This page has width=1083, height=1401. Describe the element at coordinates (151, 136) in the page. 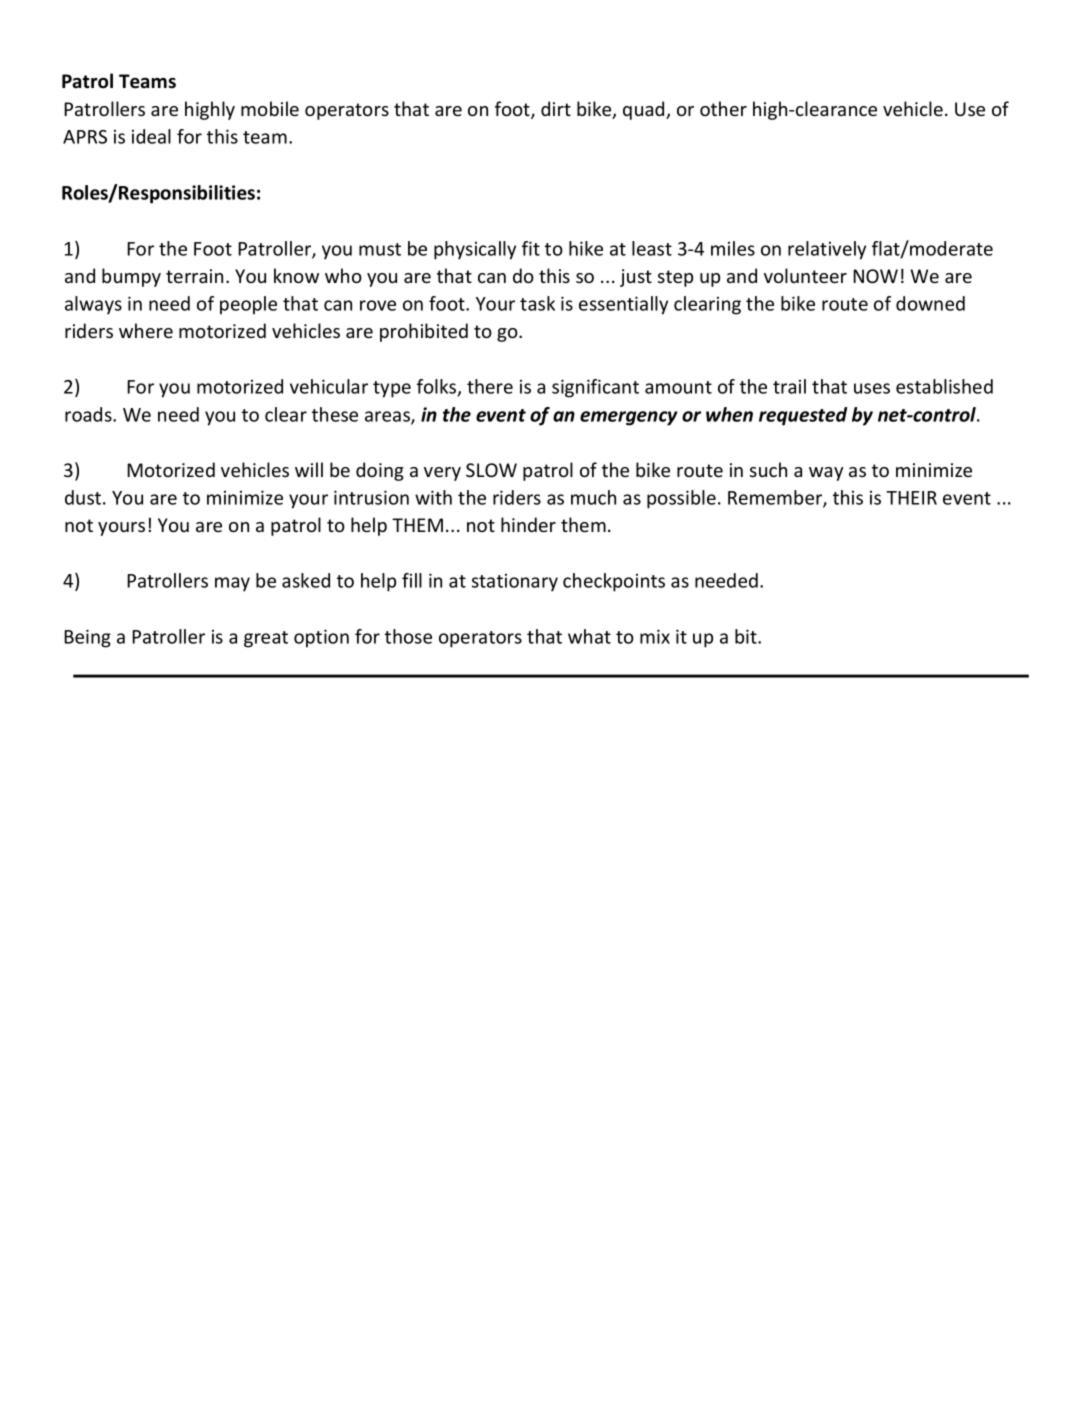

I see `ideal` at that location.
